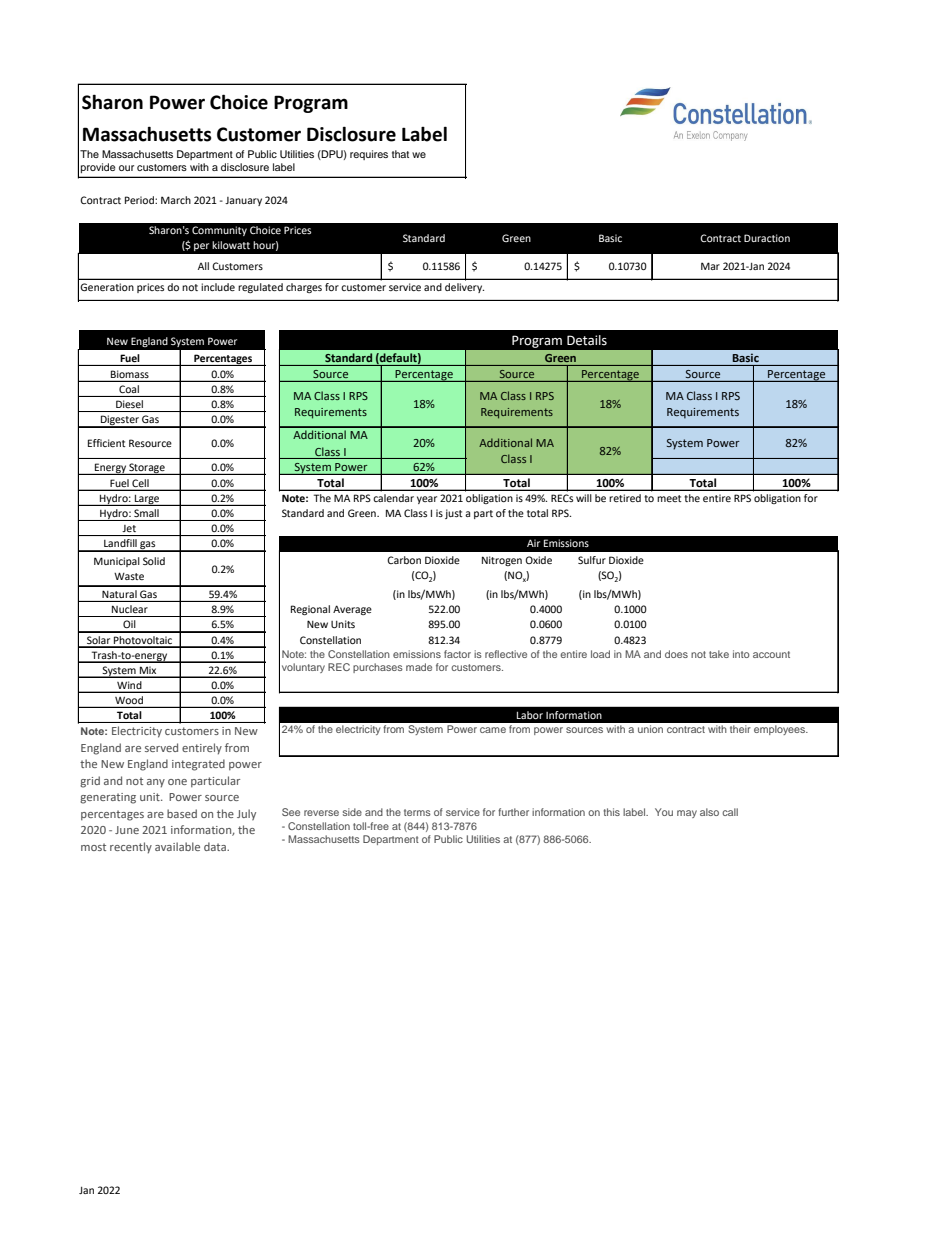  I want to click on served, so click(161, 747).
